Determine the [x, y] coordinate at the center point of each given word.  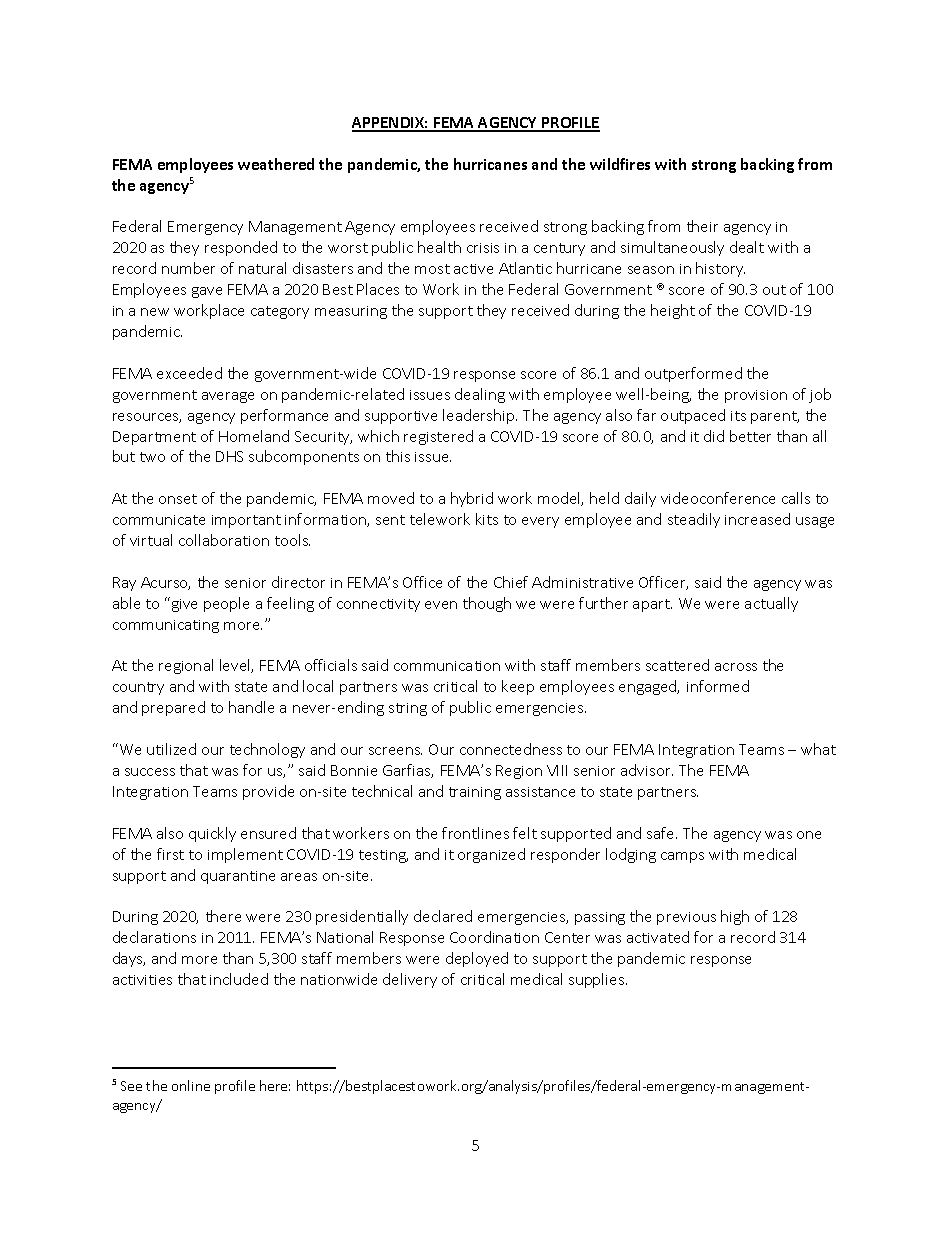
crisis [483, 248]
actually [771, 604]
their [702, 226]
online [191, 1085]
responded [241, 248]
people [226, 604]
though [487, 604]
